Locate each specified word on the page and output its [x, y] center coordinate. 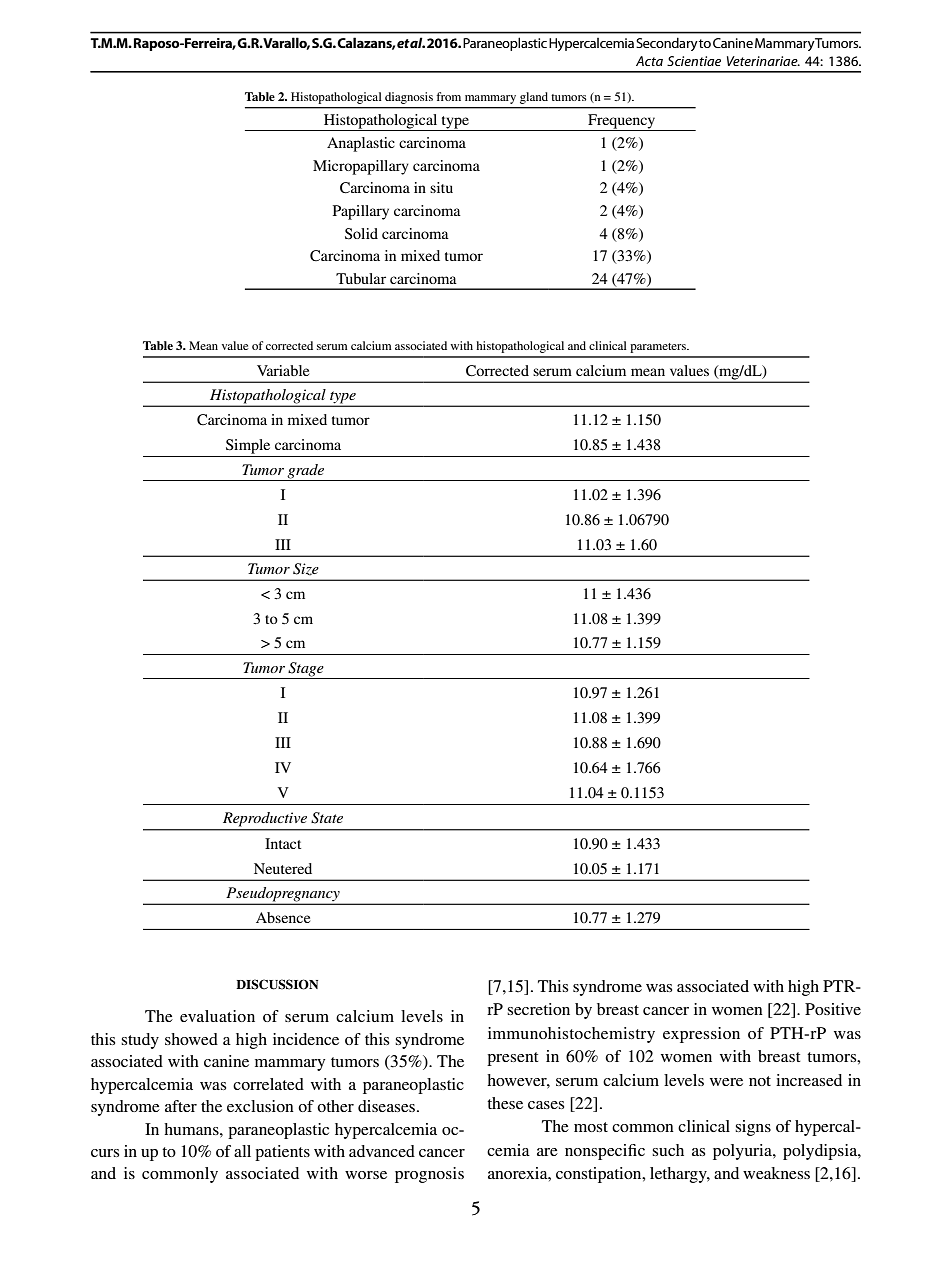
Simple [248, 446]
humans [192, 1129]
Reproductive [265, 819]
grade [306, 472]
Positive [833, 1009]
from [448, 96]
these [505, 1103]
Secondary [667, 44]
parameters [659, 348]
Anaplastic [361, 144]
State [327, 818]
